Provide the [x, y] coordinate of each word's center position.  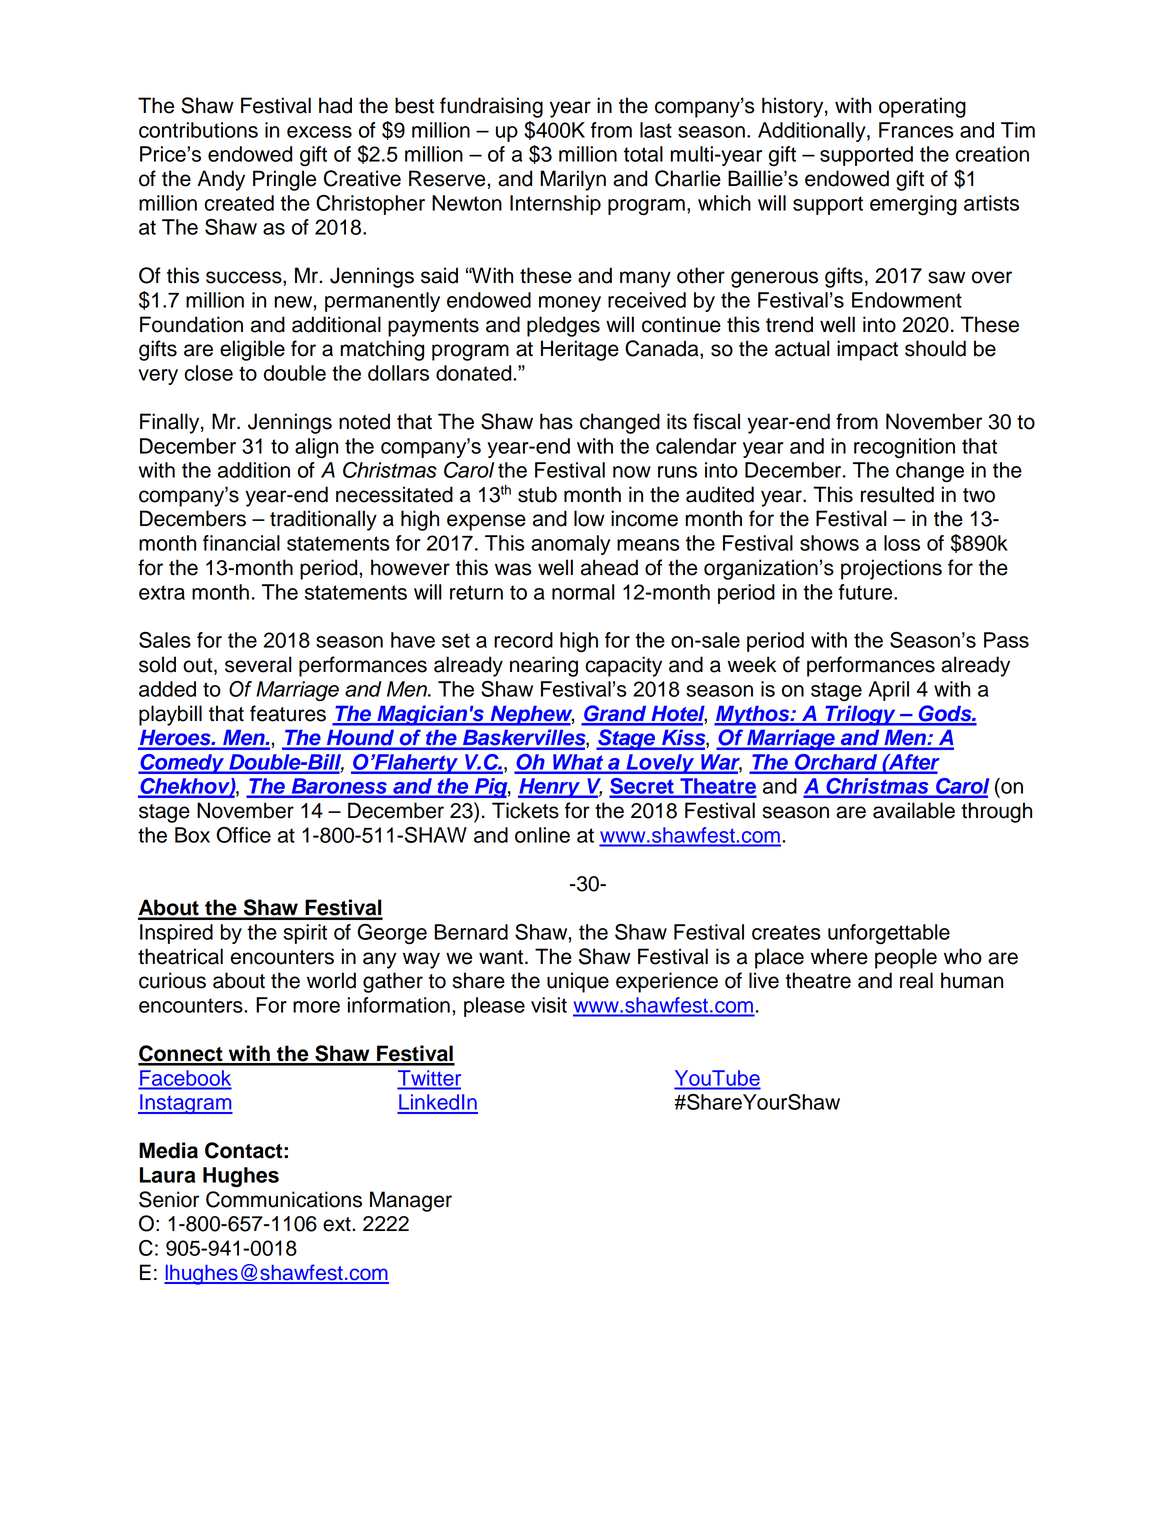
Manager [411, 1201]
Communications [284, 1199]
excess [319, 132]
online [542, 835]
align [316, 448]
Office [243, 835]
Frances [916, 130]
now [632, 472]
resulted [897, 494]
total [643, 154]
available [914, 810]
